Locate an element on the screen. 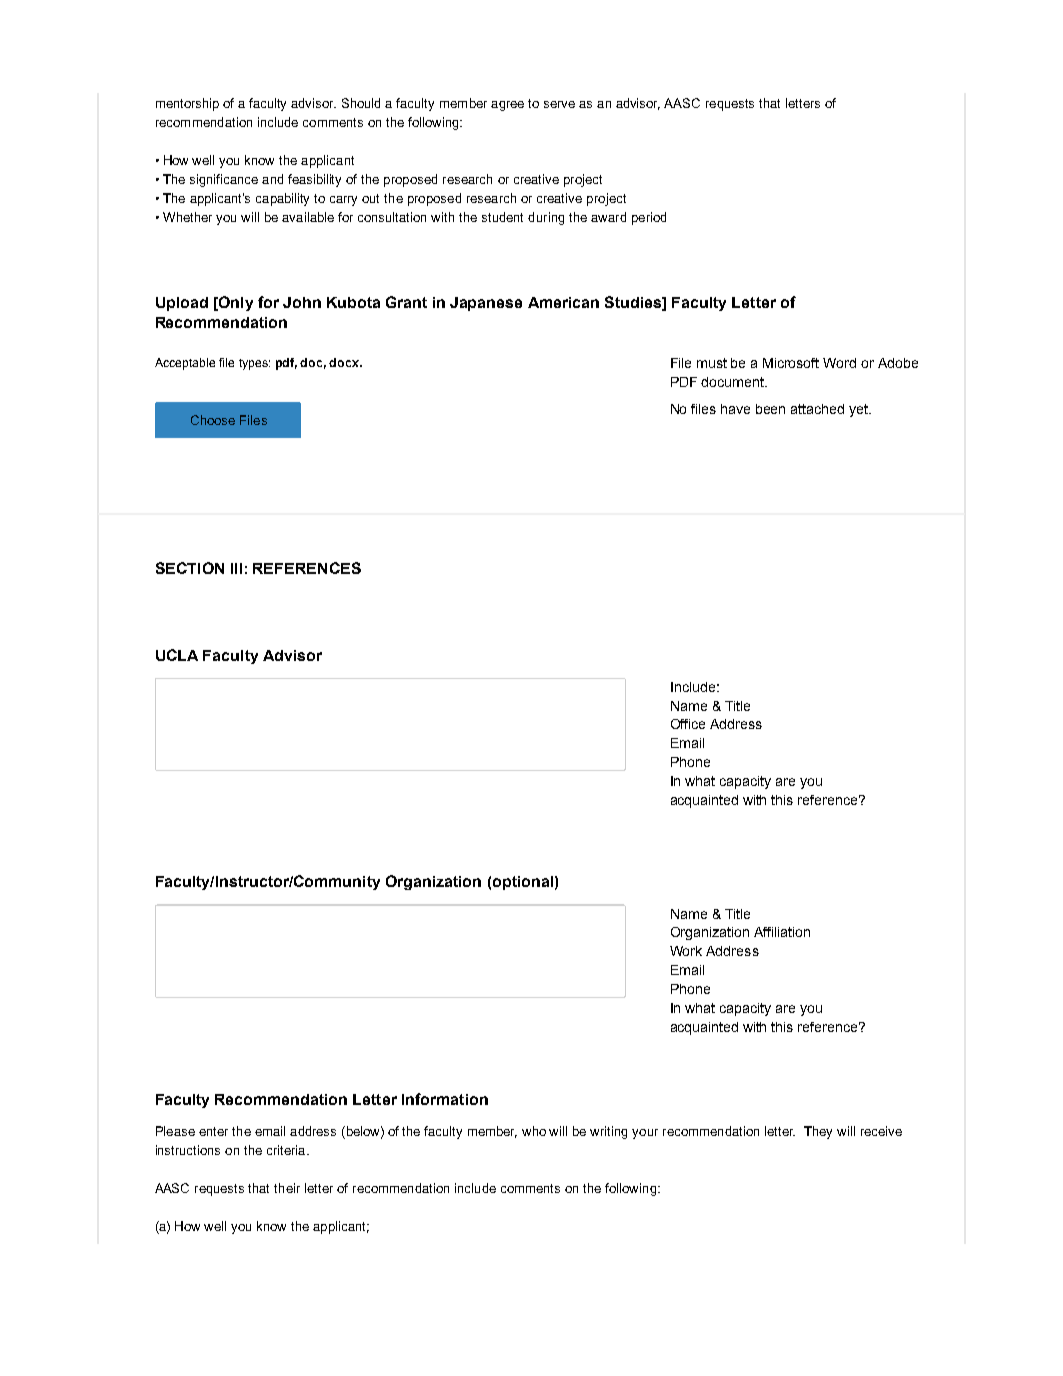  Choose is located at coordinates (213, 420).
